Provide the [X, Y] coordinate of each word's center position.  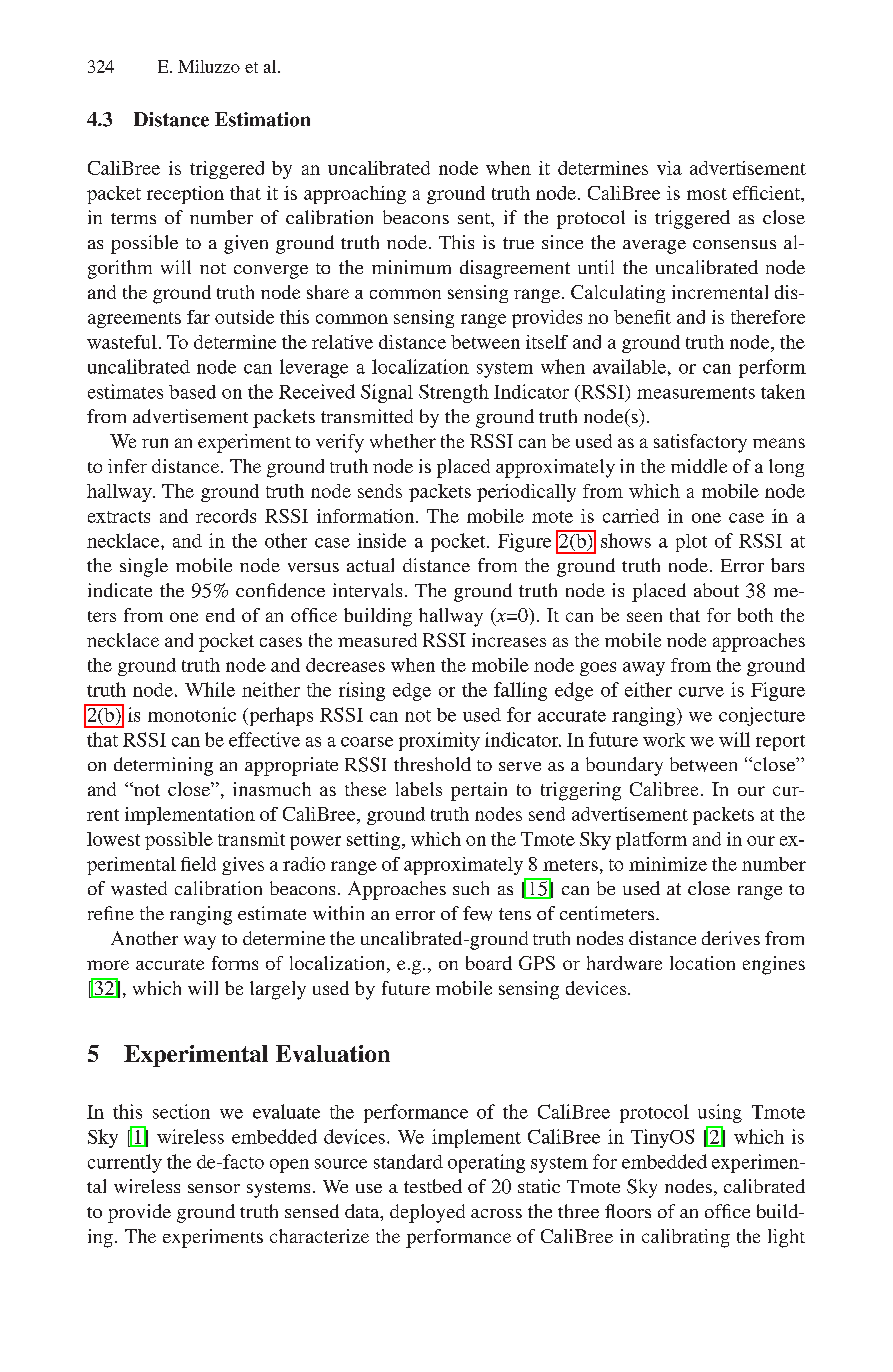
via [669, 168]
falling [520, 691]
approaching [355, 195]
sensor [214, 1188]
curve [701, 692]
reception [185, 195]
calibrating [686, 1238]
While [210, 689]
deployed [427, 1213]
